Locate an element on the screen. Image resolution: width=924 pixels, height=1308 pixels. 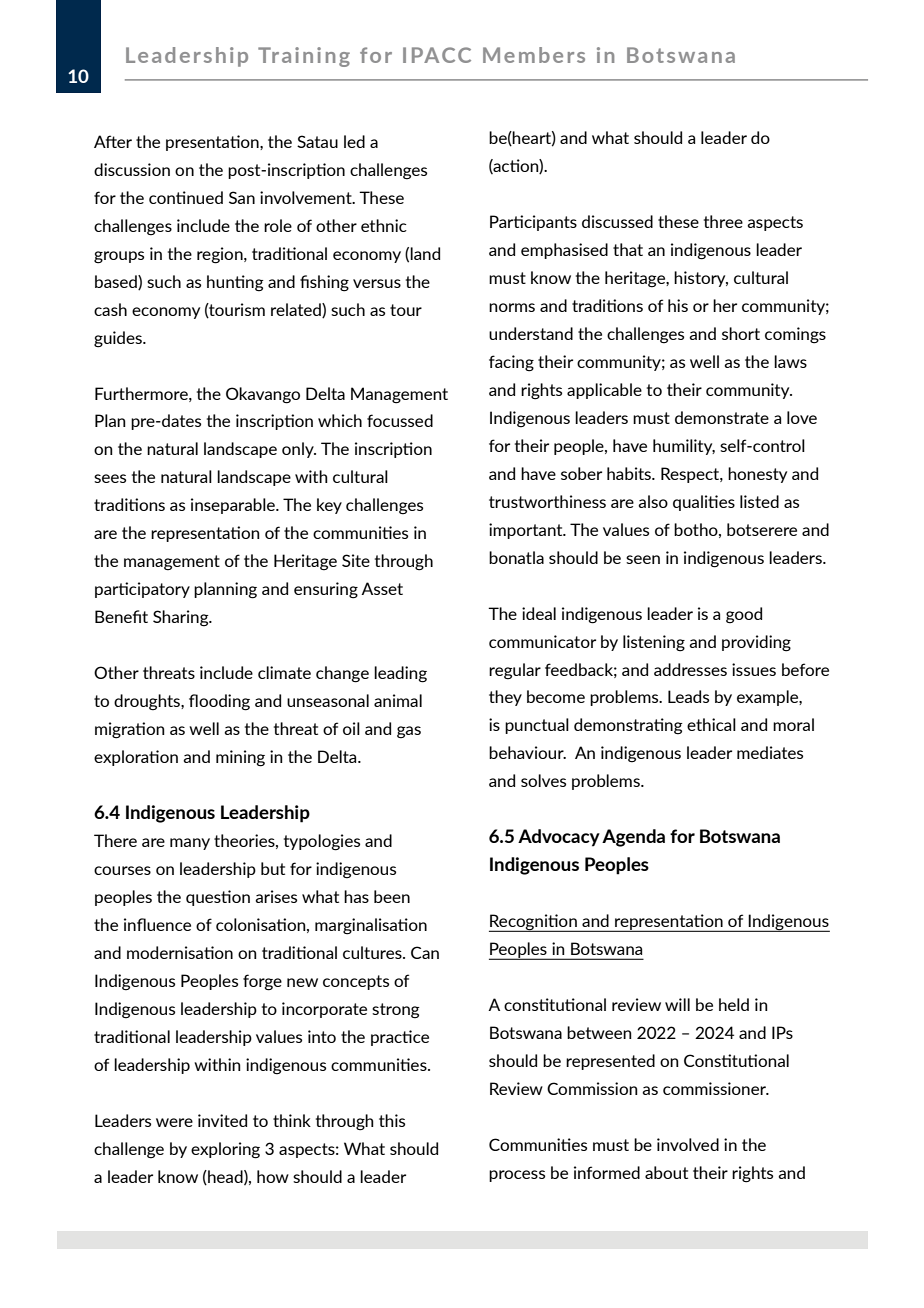
short is located at coordinates (741, 333).
